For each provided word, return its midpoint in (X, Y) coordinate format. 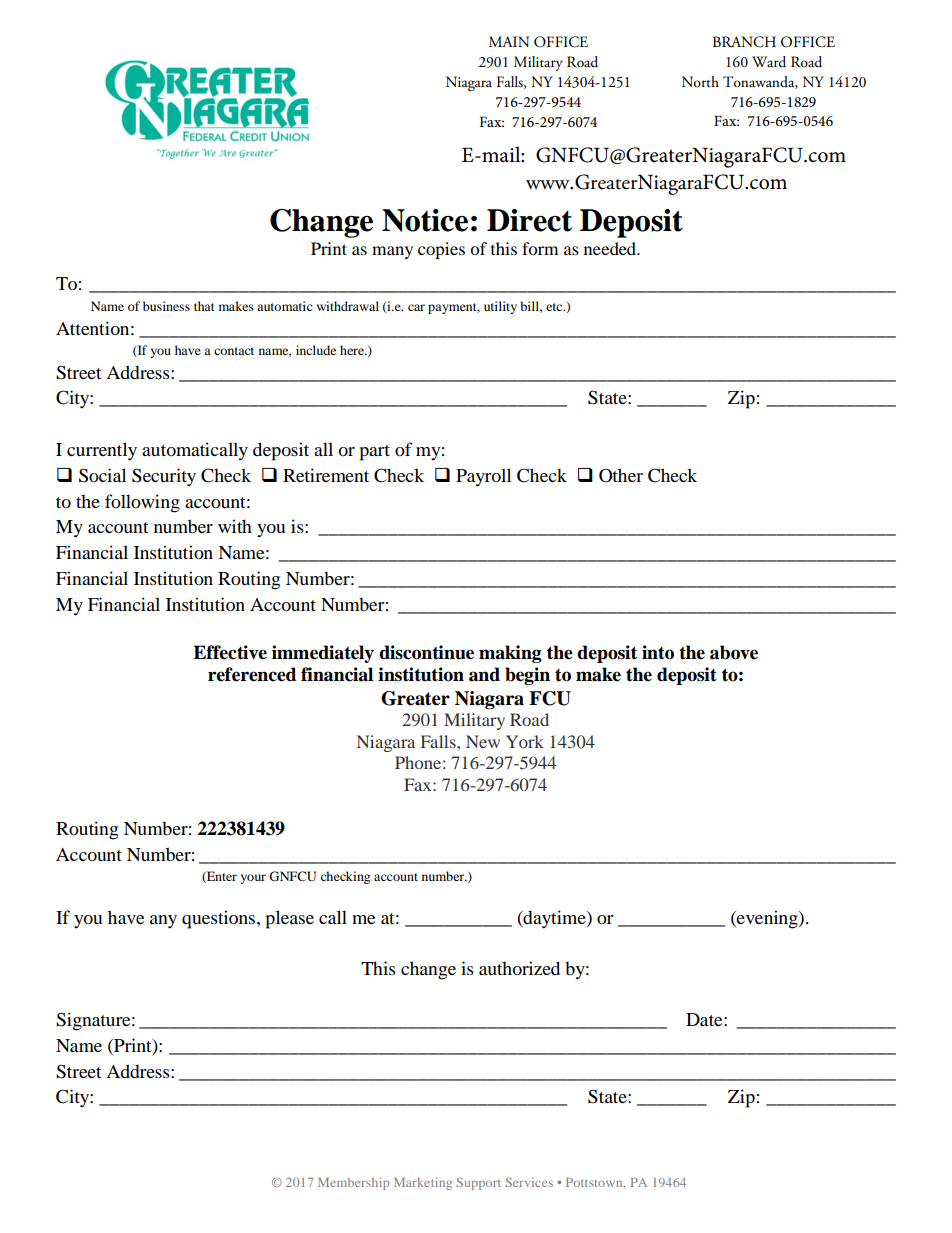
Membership (353, 1183)
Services (529, 1182)
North (700, 81)
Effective (230, 652)
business (166, 306)
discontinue (426, 652)
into (658, 652)
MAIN (509, 41)
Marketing (423, 1183)
